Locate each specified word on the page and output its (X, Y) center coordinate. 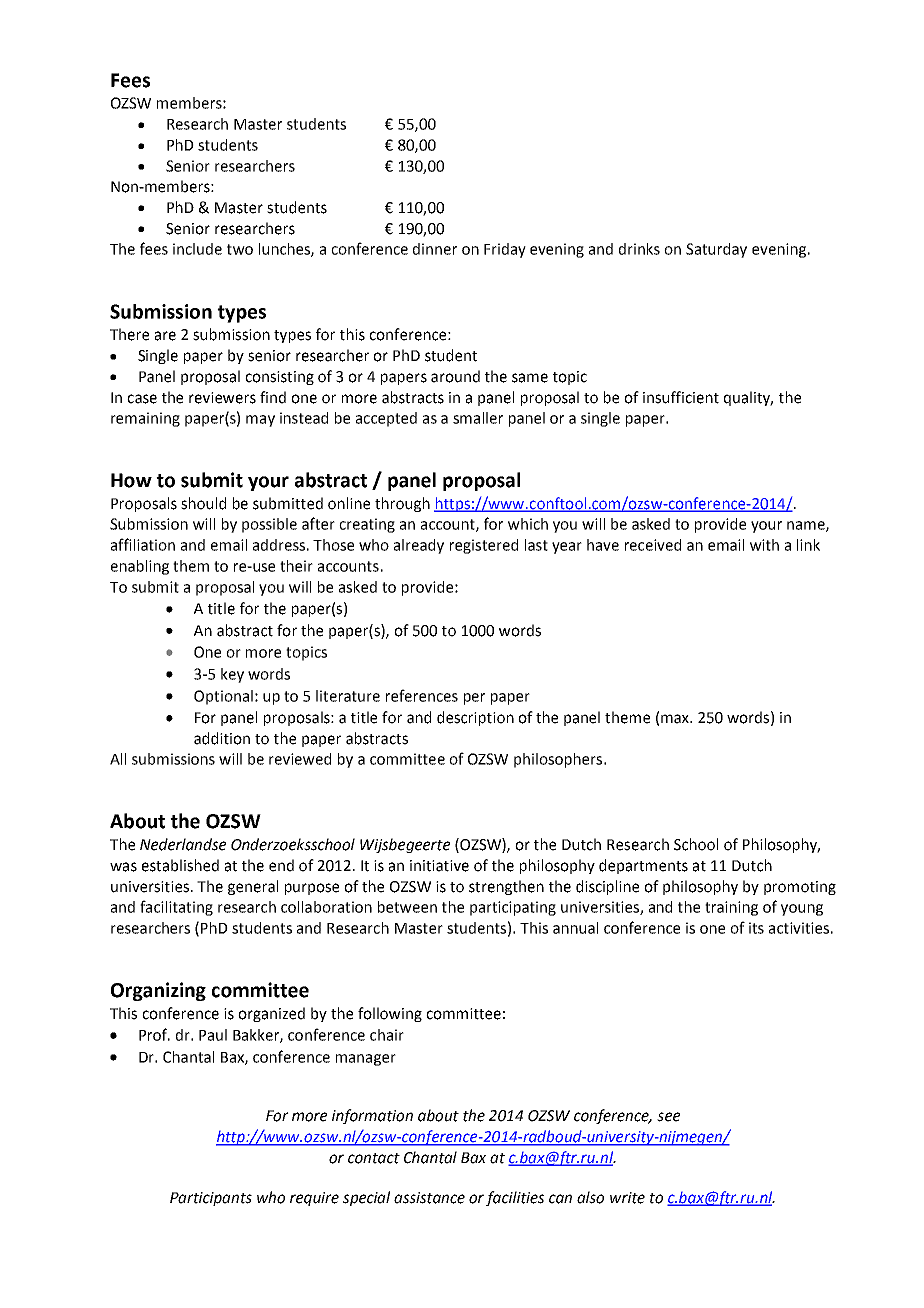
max (676, 719)
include (197, 249)
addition (222, 738)
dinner (435, 249)
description (475, 718)
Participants (211, 1199)
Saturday (716, 250)
